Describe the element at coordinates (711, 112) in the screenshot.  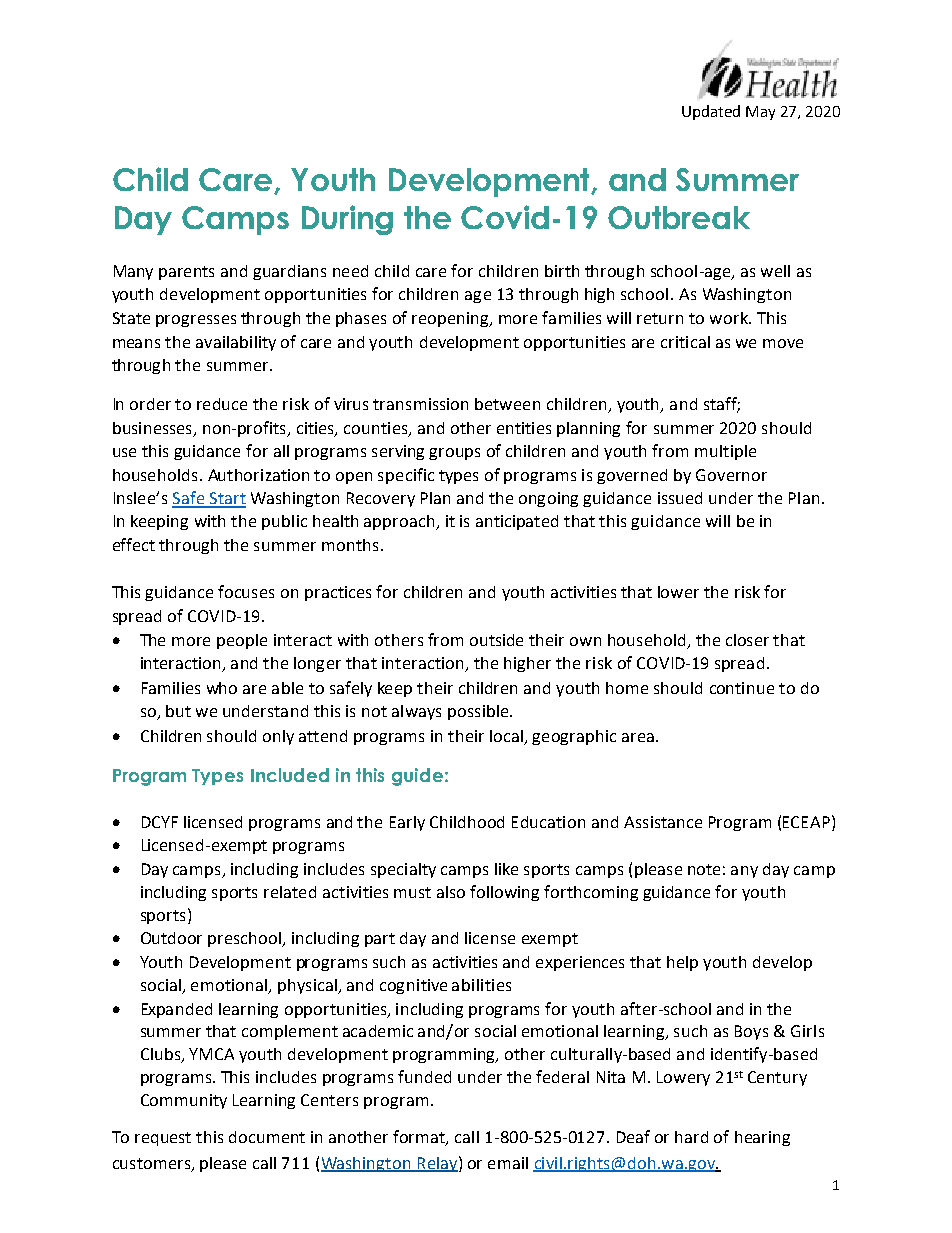
I see `Updated` at that location.
